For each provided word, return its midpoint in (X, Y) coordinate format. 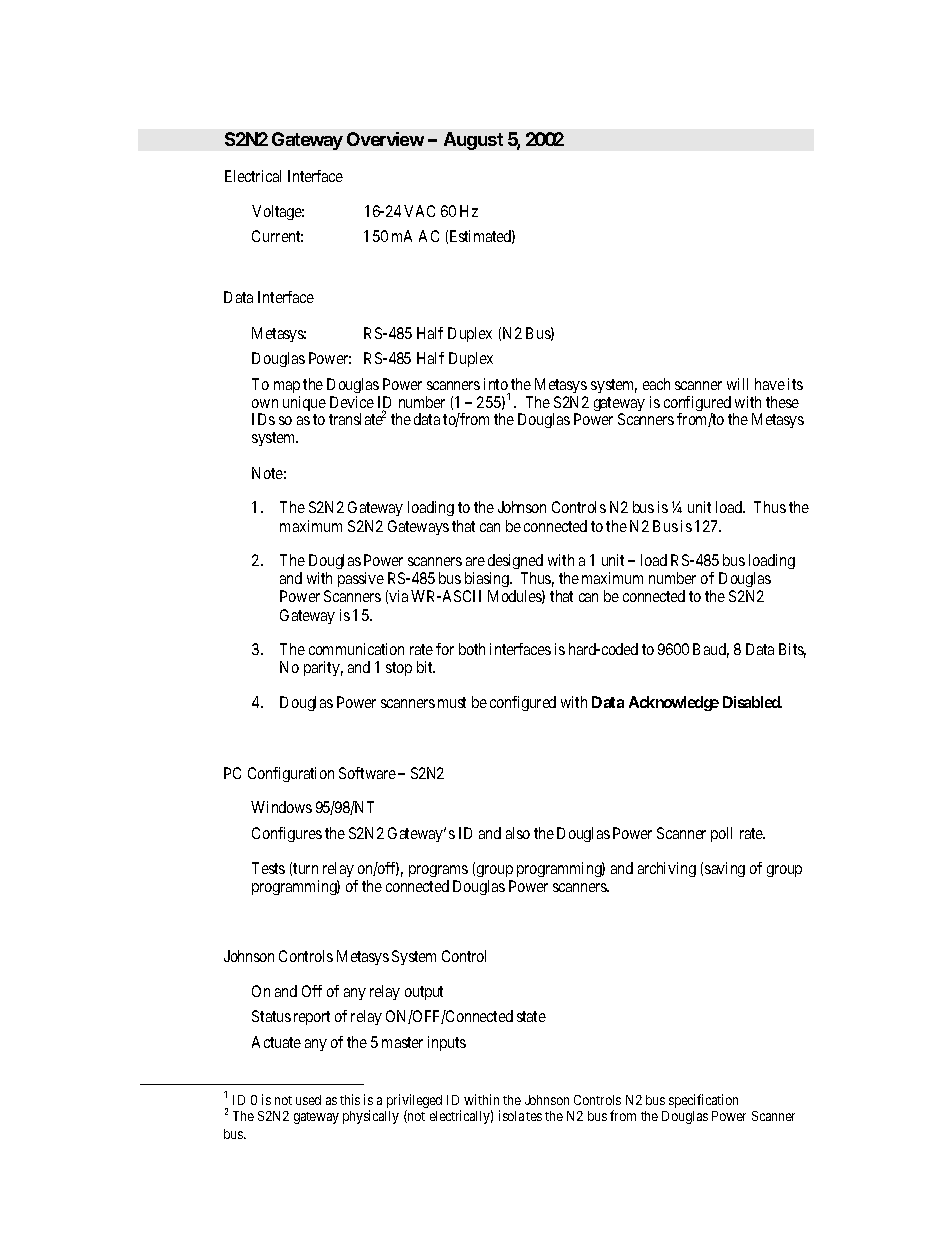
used (308, 1100)
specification (703, 1101)
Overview (385, 139)
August (473, 141)
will (737, 384)
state (531, 1016)
